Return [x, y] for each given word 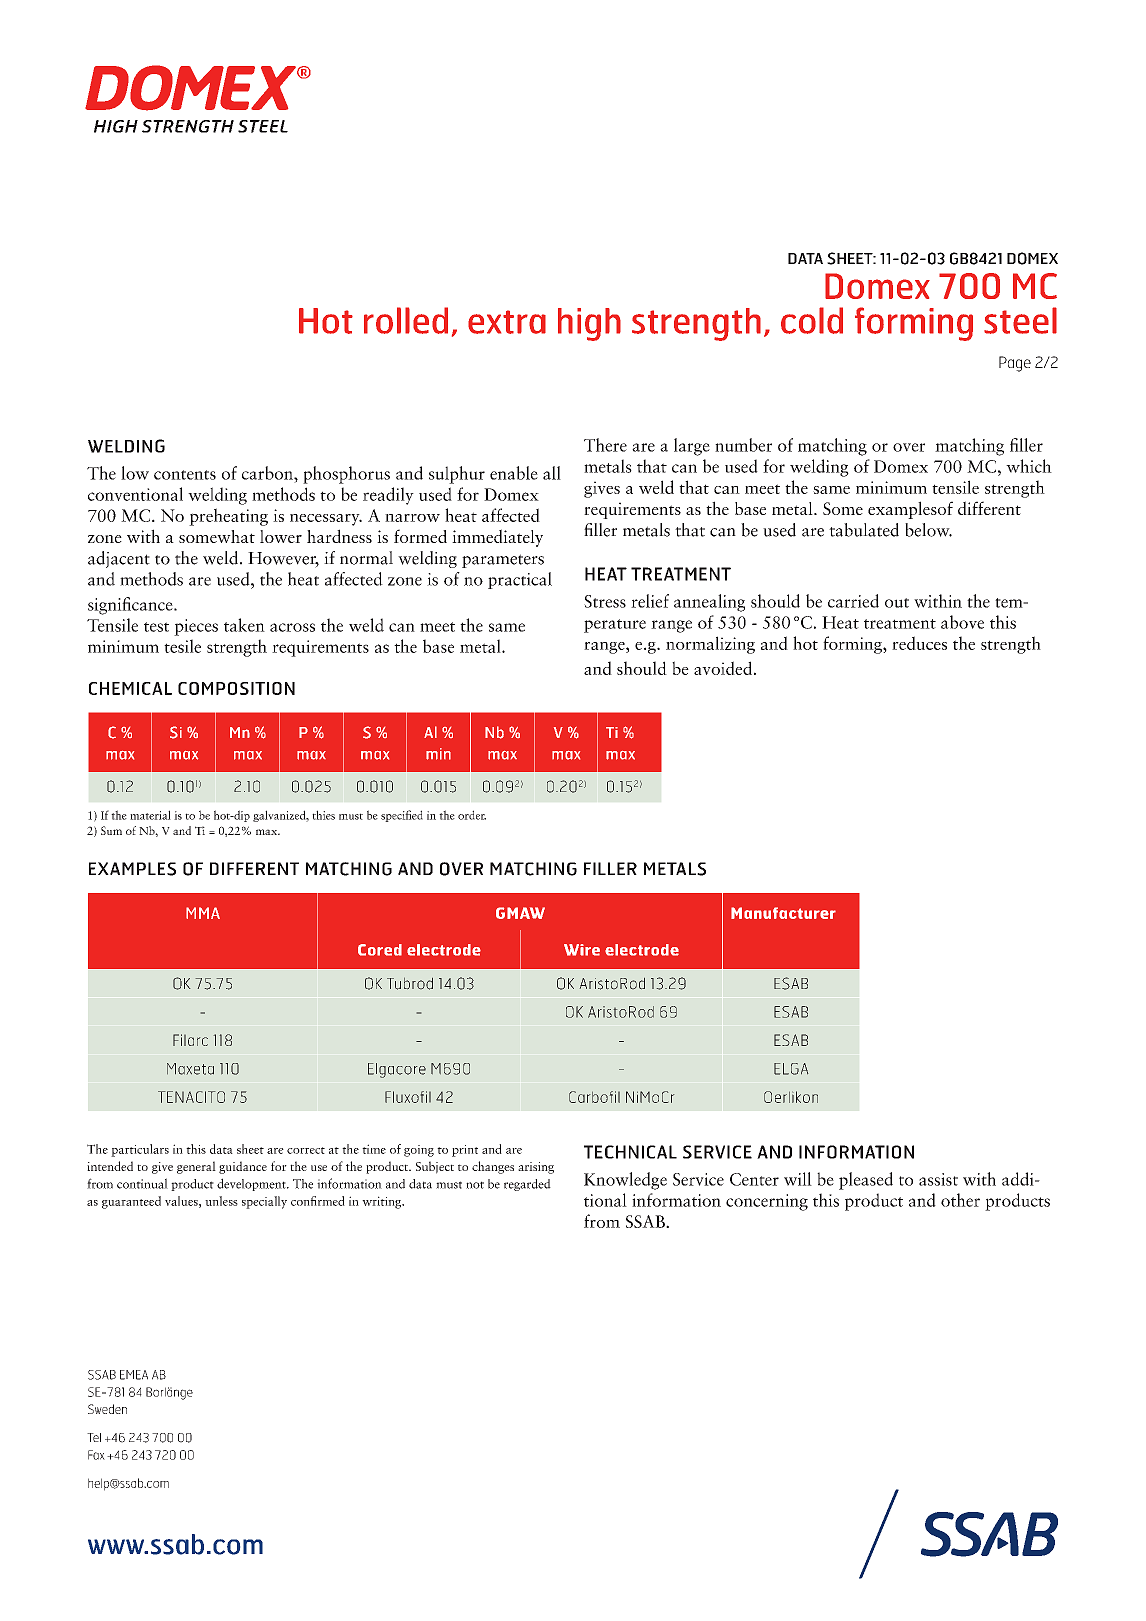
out [897, 603]
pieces [196, 627]
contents [185, 475]
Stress [605, 601]
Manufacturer [783, 913]
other [960, 1200]
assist [938, 1179]
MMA [203, 913]
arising [536, 1168]
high [589, 324]
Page [1015, 364]
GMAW [520, 913]
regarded [527, 1185]
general [196, 1167]
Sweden [107, 1409]
